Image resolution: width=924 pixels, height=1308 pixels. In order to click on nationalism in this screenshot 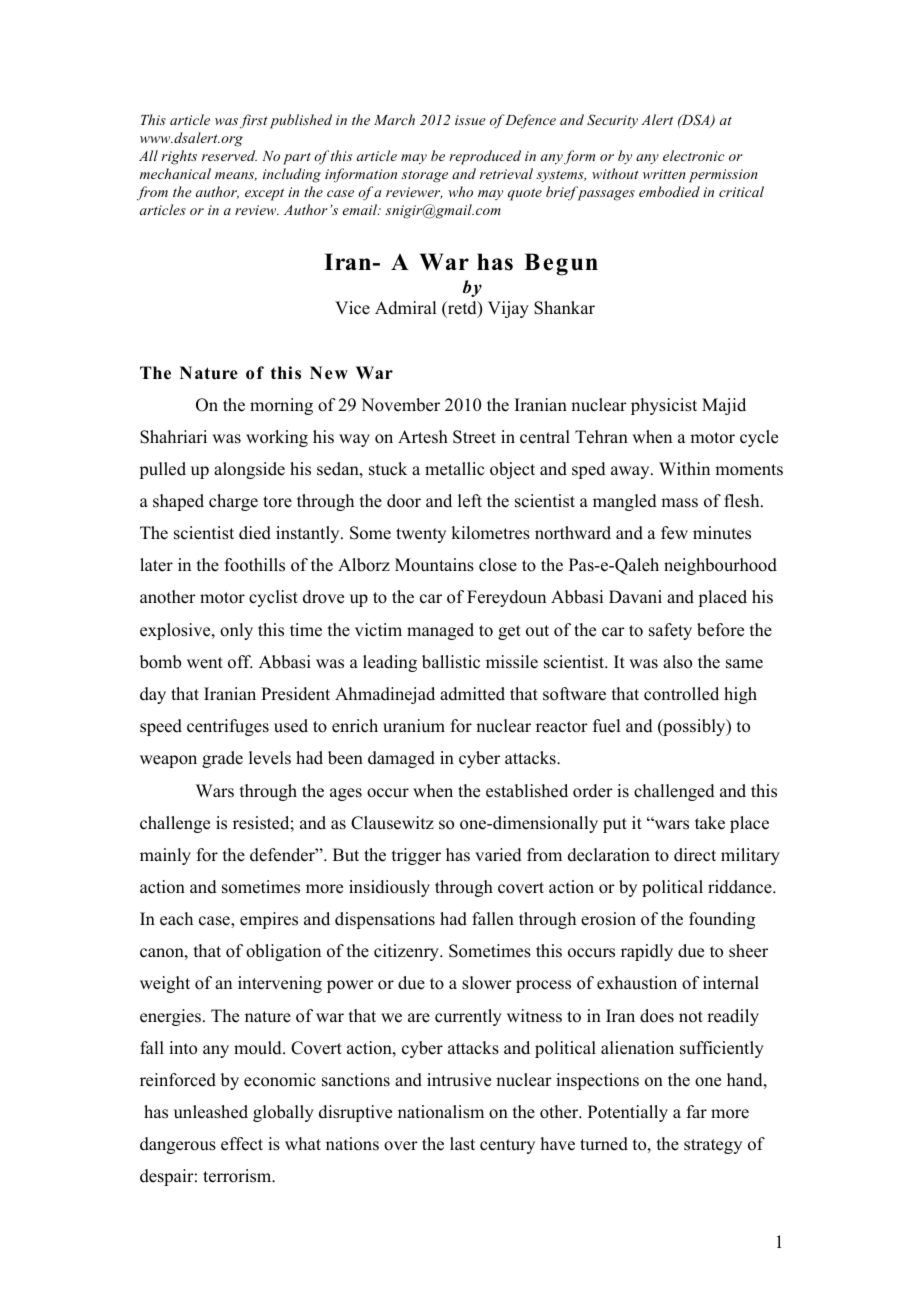, I will do `click(441, 1112)`.
